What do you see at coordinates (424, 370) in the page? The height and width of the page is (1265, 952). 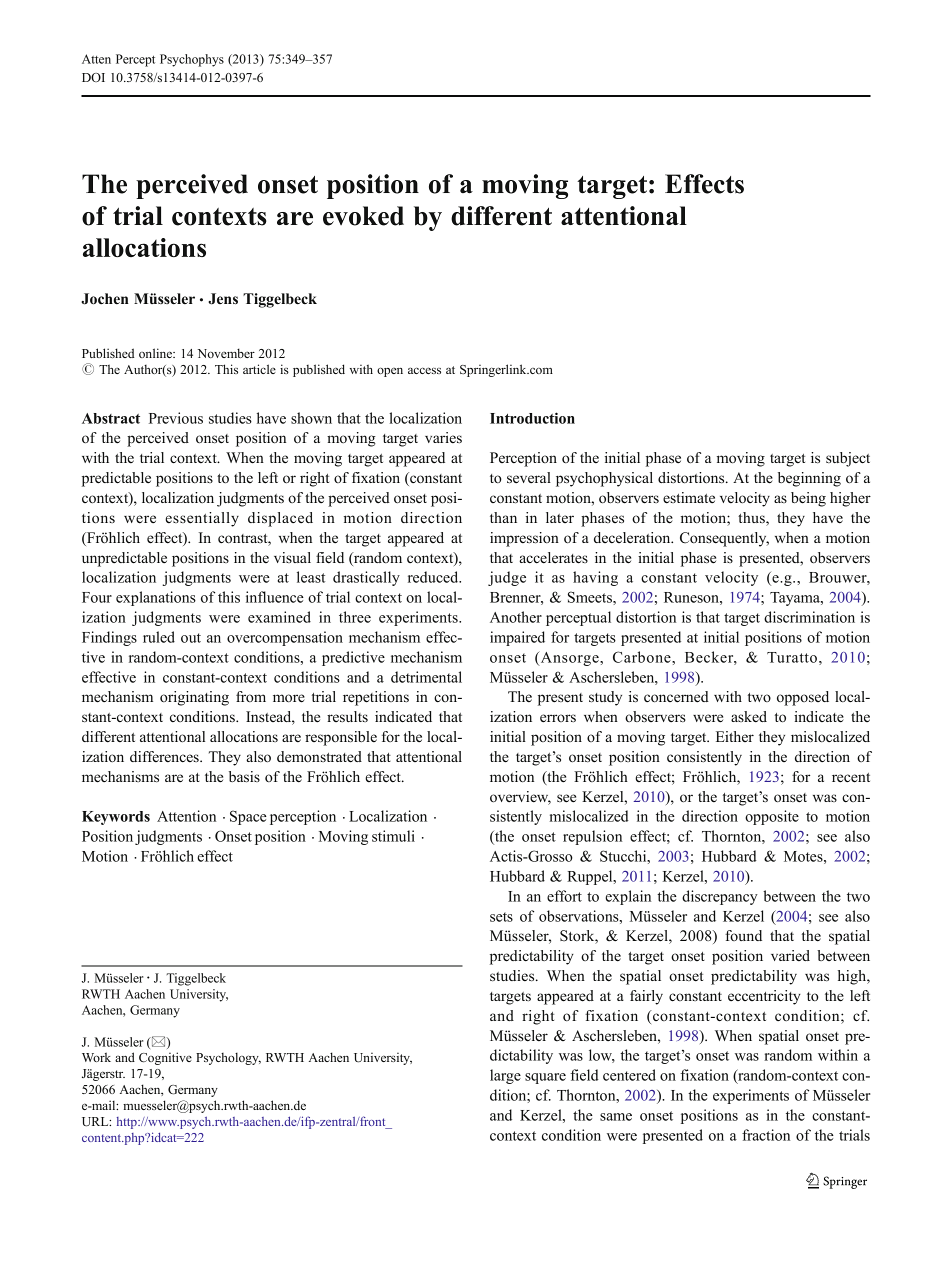 I see `access` at bounding box center [424, 370].
